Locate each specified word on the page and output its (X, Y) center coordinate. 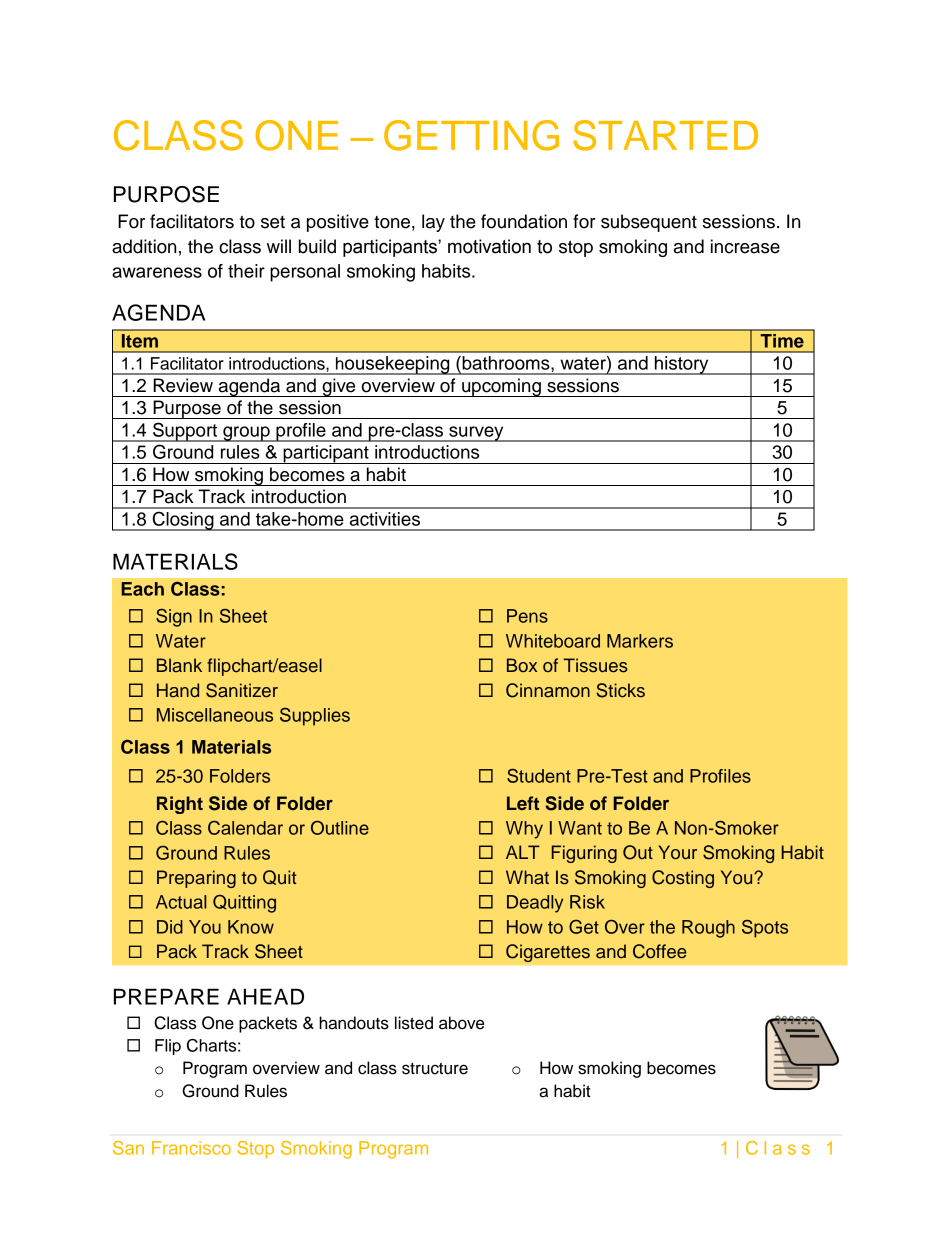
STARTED (665, 135)
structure (435, 1068)
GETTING (471, 135)
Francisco (191, 1148)
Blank (179, 665)
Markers (640, 641)
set (273, 222)
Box (522, 665)
